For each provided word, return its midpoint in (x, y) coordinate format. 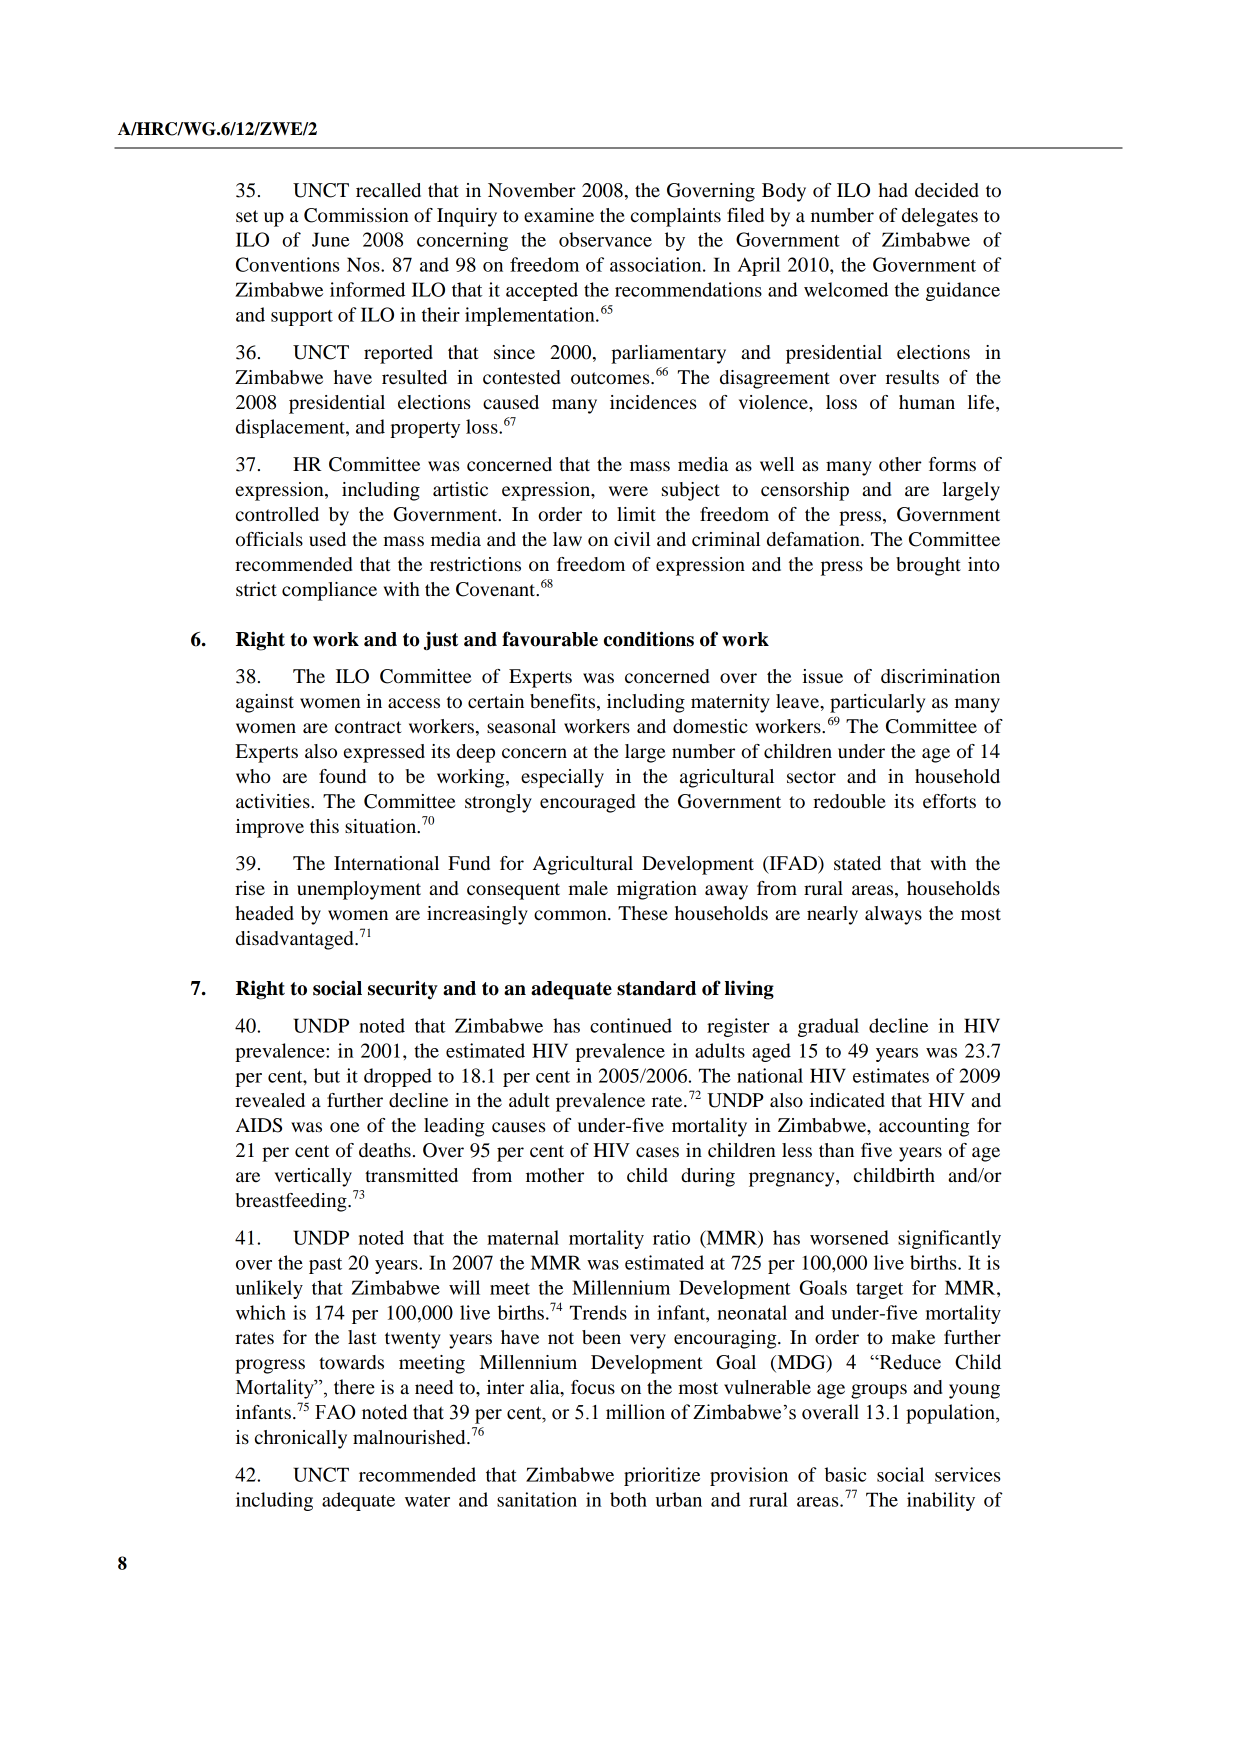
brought (928, 566)
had (893, 190)
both (628, 1499)
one (344, 1127)
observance (605, 239)
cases (657, 1152)
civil (632, 539)
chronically (301, 1439)
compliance (329, 591)
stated (857, 863)
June (331, 239)
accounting (924, 1127)
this (324, 826)
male (588, 888)
